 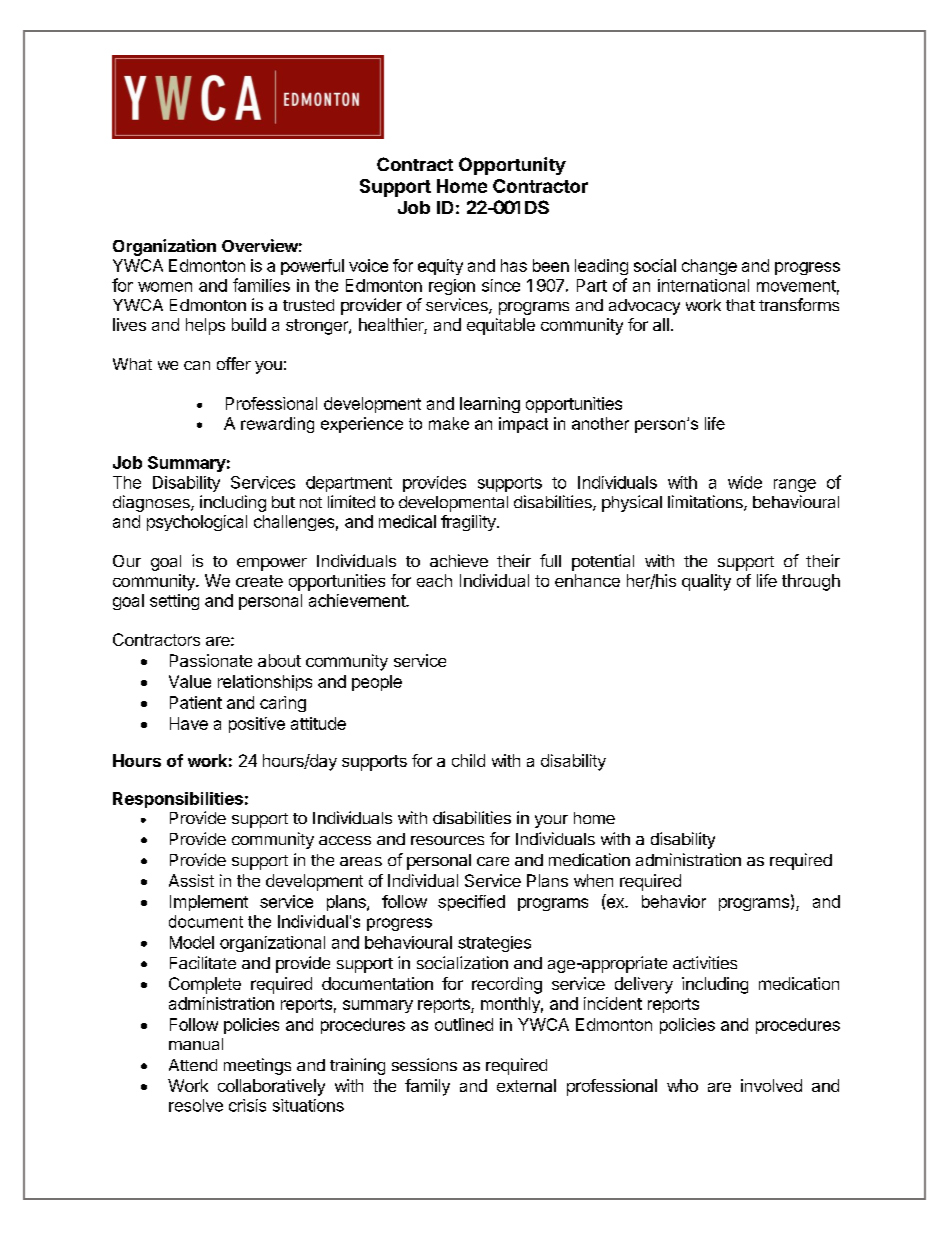 I want to click on each, so click(x=434, y=580).
